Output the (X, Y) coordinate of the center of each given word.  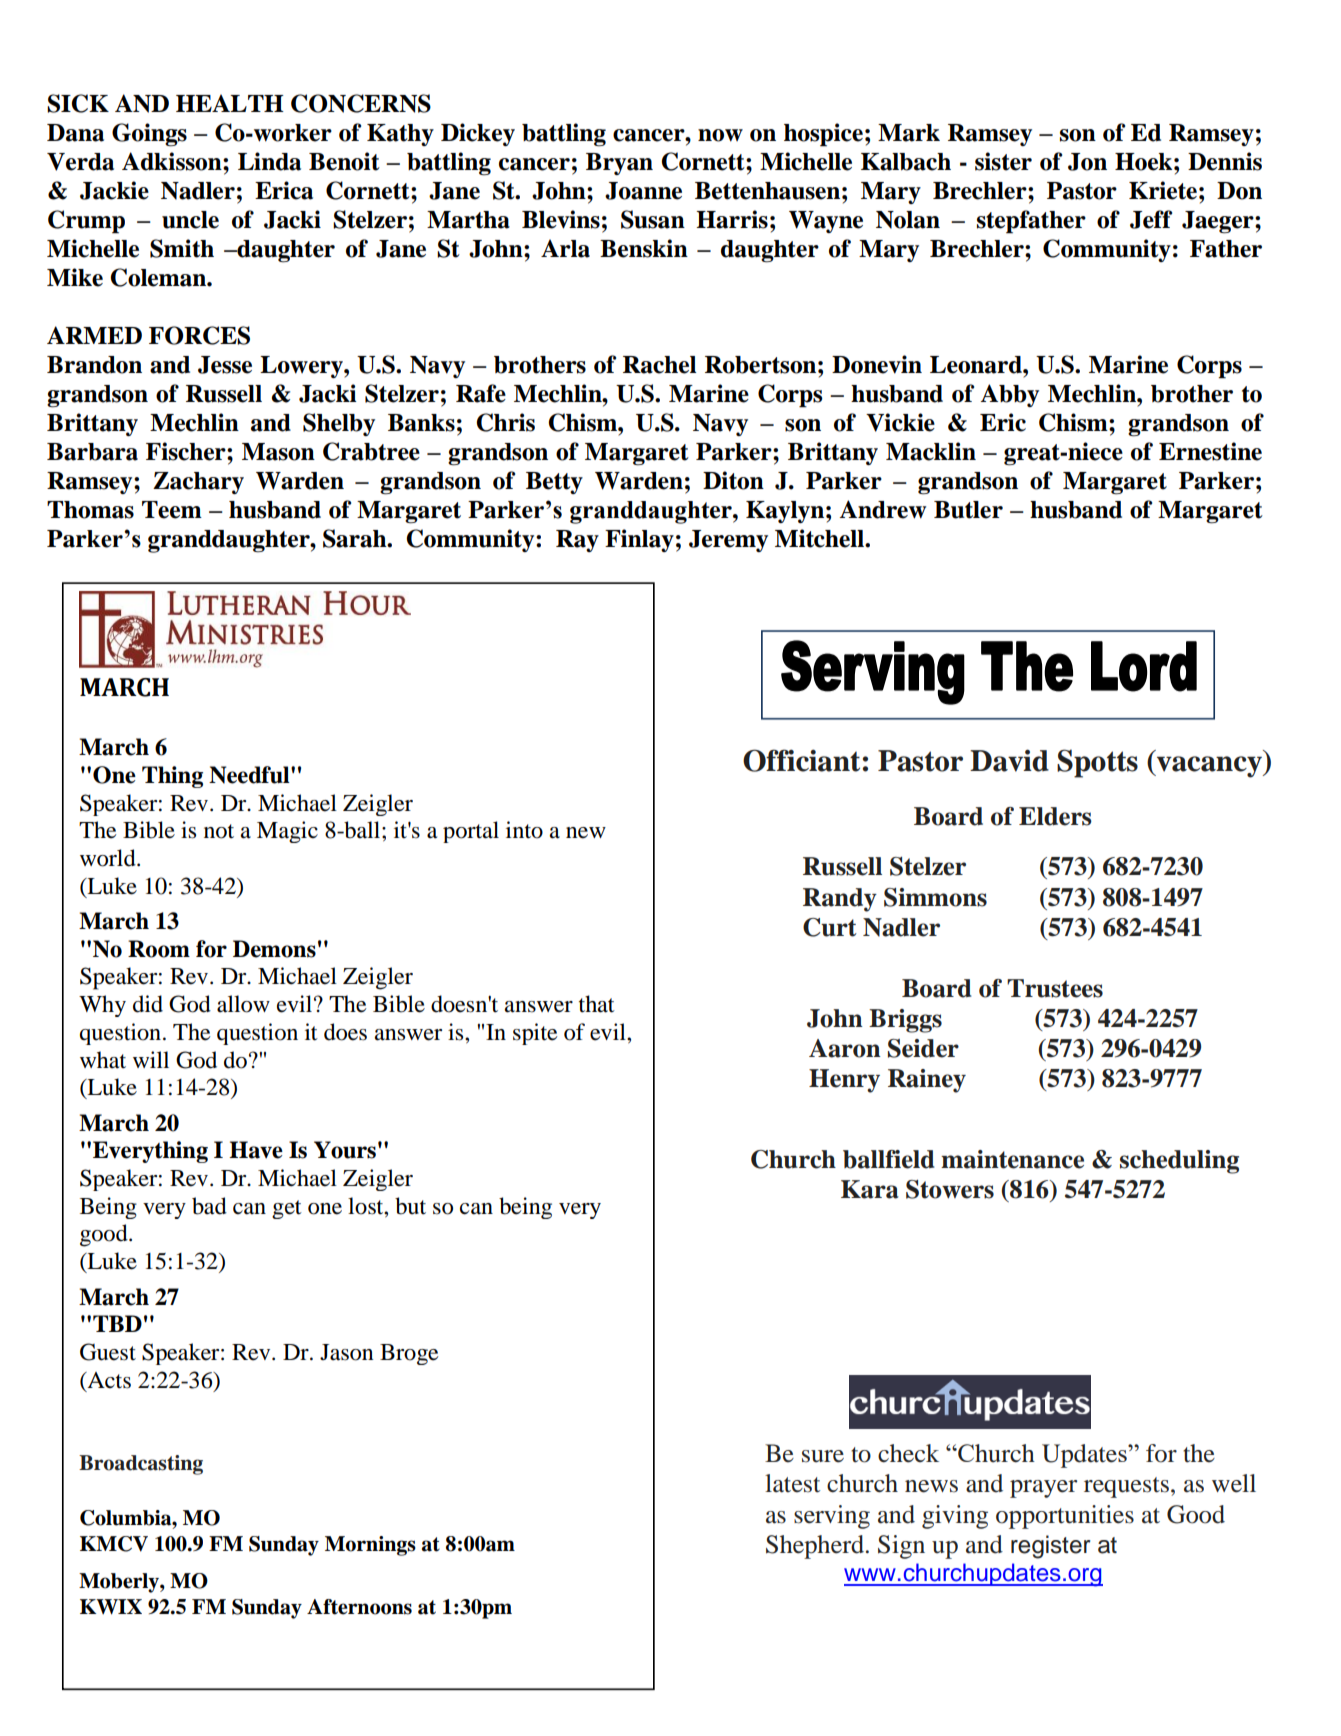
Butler (968, 510)
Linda (269, 161)
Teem (172, 510)
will (151, 1059)
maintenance (1012, 1159)
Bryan (619, 164)
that (597, 1004)
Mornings (370, 1546)
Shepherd (815, 1547)
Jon (1087, 162)
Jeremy (728, 541)
